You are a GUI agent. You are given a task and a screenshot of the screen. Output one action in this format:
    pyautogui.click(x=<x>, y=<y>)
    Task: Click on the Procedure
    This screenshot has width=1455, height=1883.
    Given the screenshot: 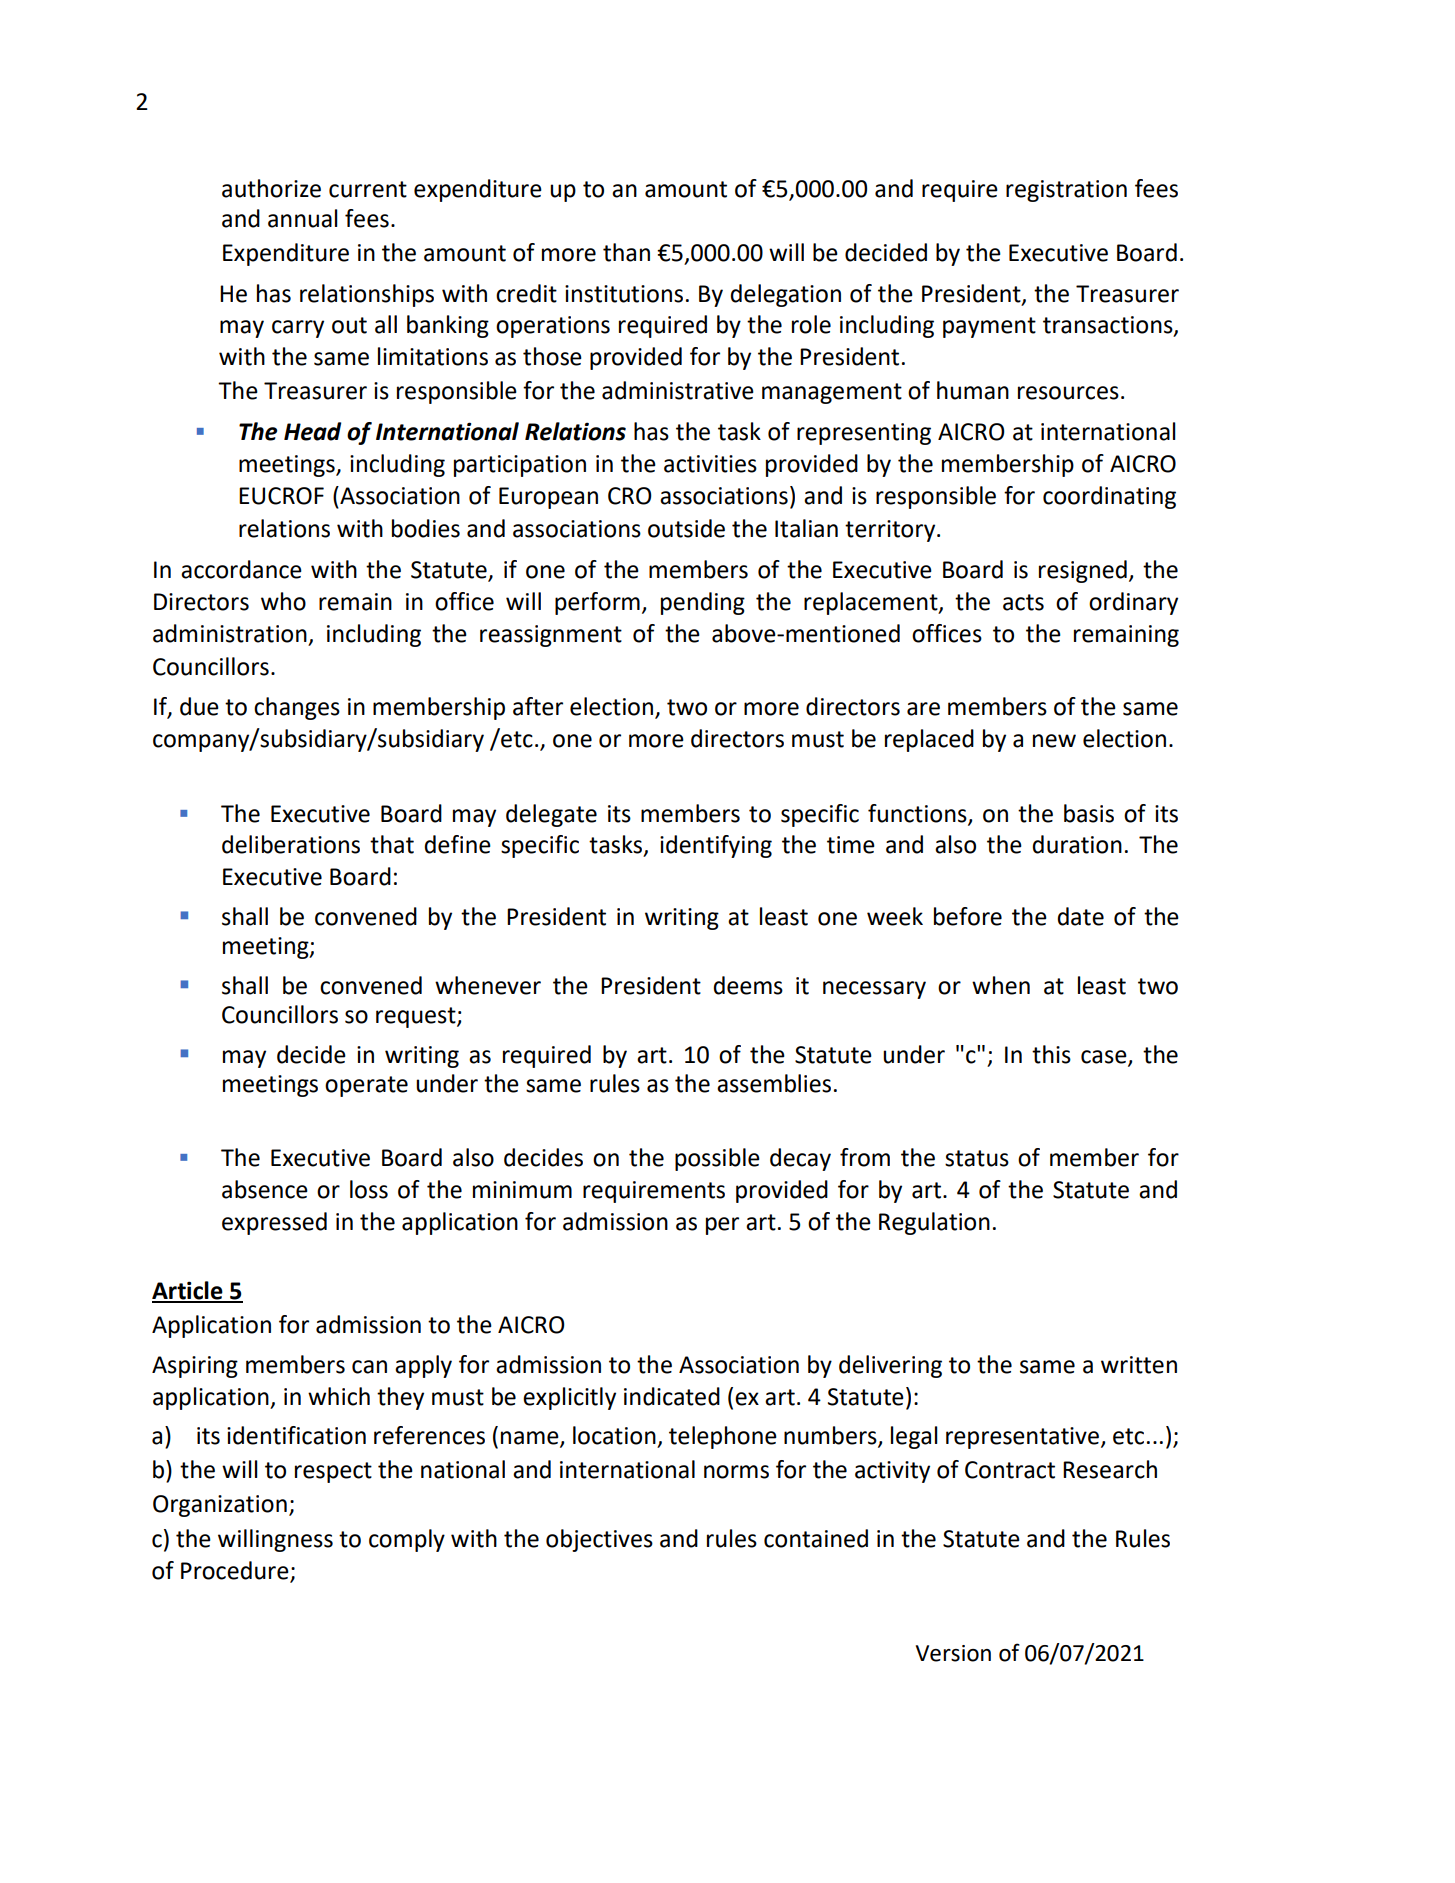 What is the action you would take?
    pyautogui.click(x=235, y=1570)
